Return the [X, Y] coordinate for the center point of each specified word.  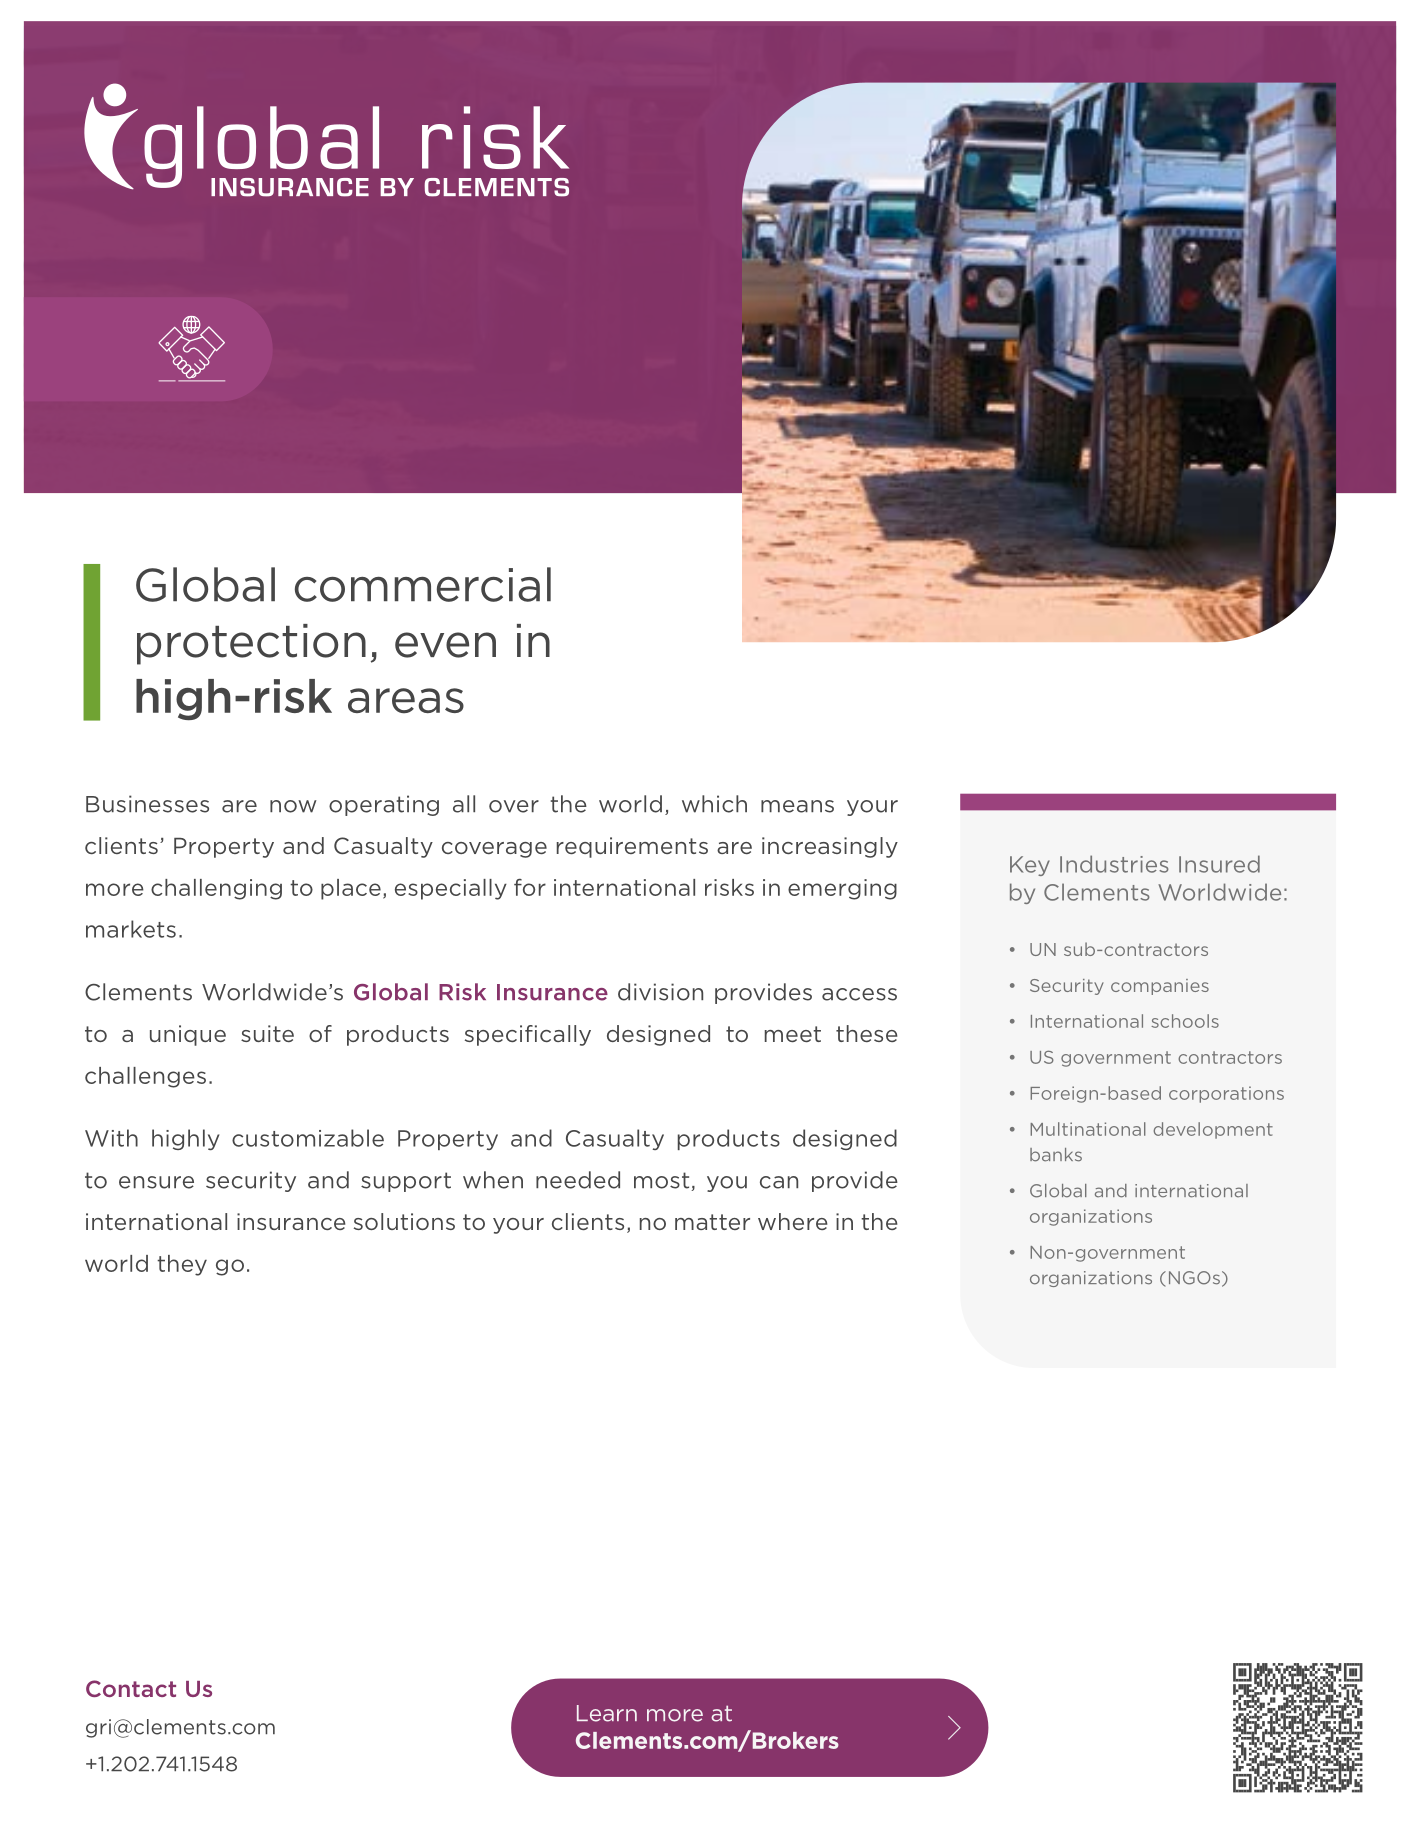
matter [712, 1222]
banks [1056, 1155]
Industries [1114, 864]
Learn [607, 1713]
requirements [632, 847]
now [293, 806]
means [797, 806]
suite [267, 1033]
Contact [131, 1688]
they [182, 1265]
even [445, 645]
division [660, 992]
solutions [404, 1221]
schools [1185, 1021]
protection [251, 644]
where [792, 1221]
